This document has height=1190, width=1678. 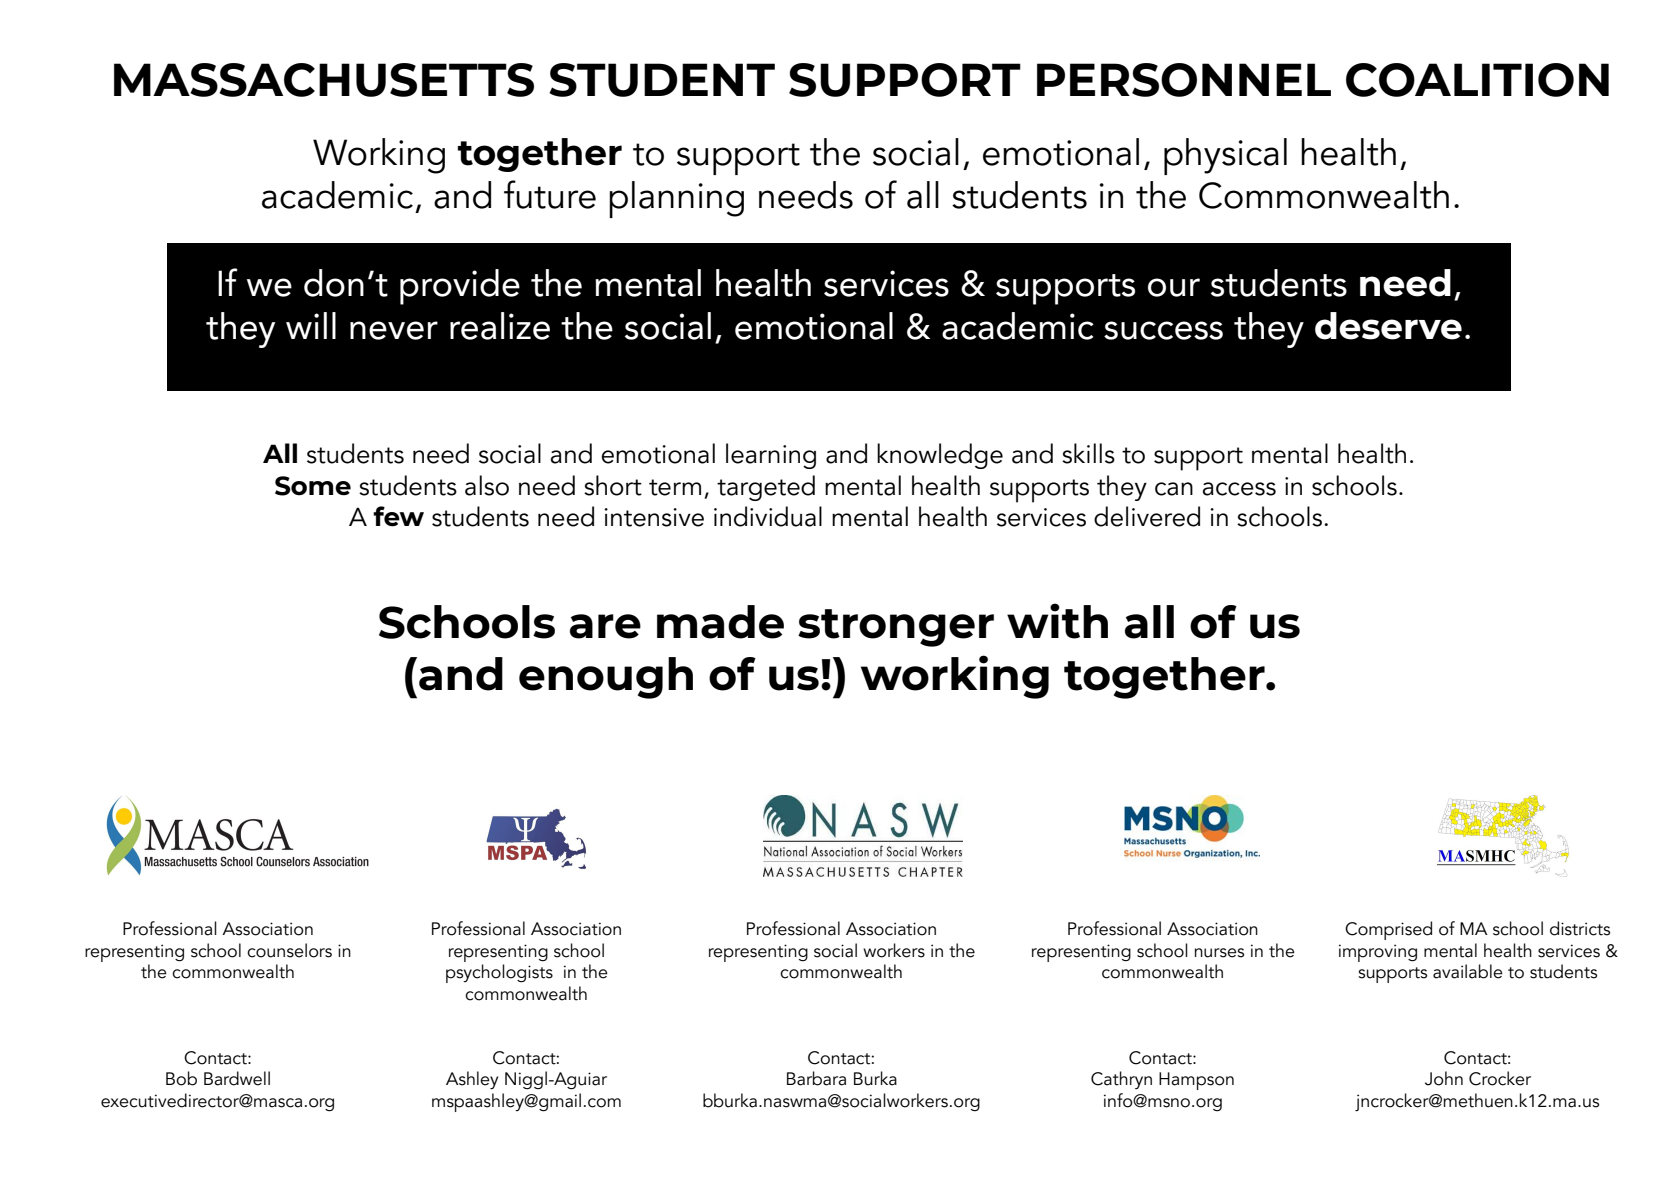 What do you see at coordinates (816, 1078) in the document?
I see `Barbara` at bounding box center [816, 1078].
